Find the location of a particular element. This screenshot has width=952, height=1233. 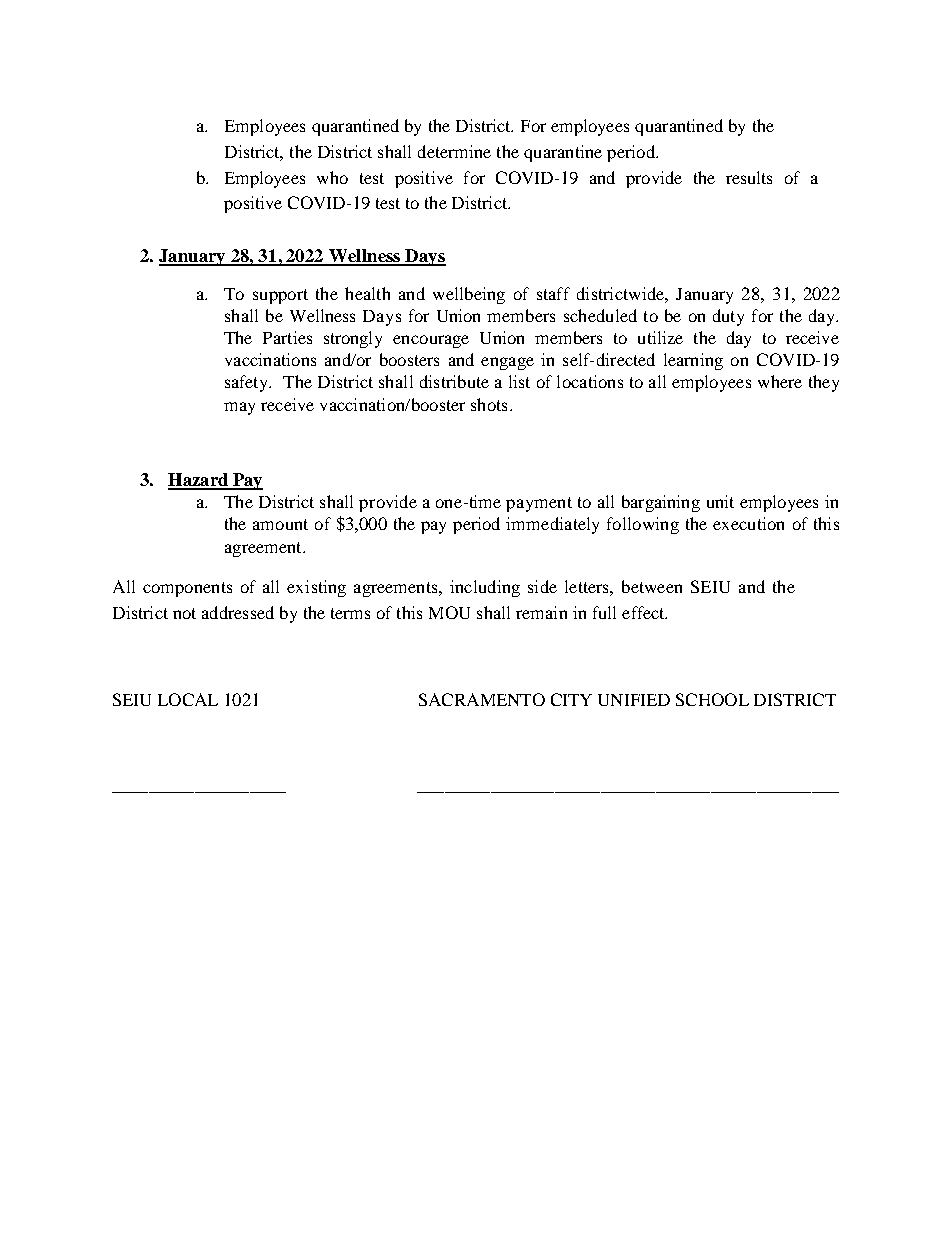

support is located at coordinates (280, 296).
